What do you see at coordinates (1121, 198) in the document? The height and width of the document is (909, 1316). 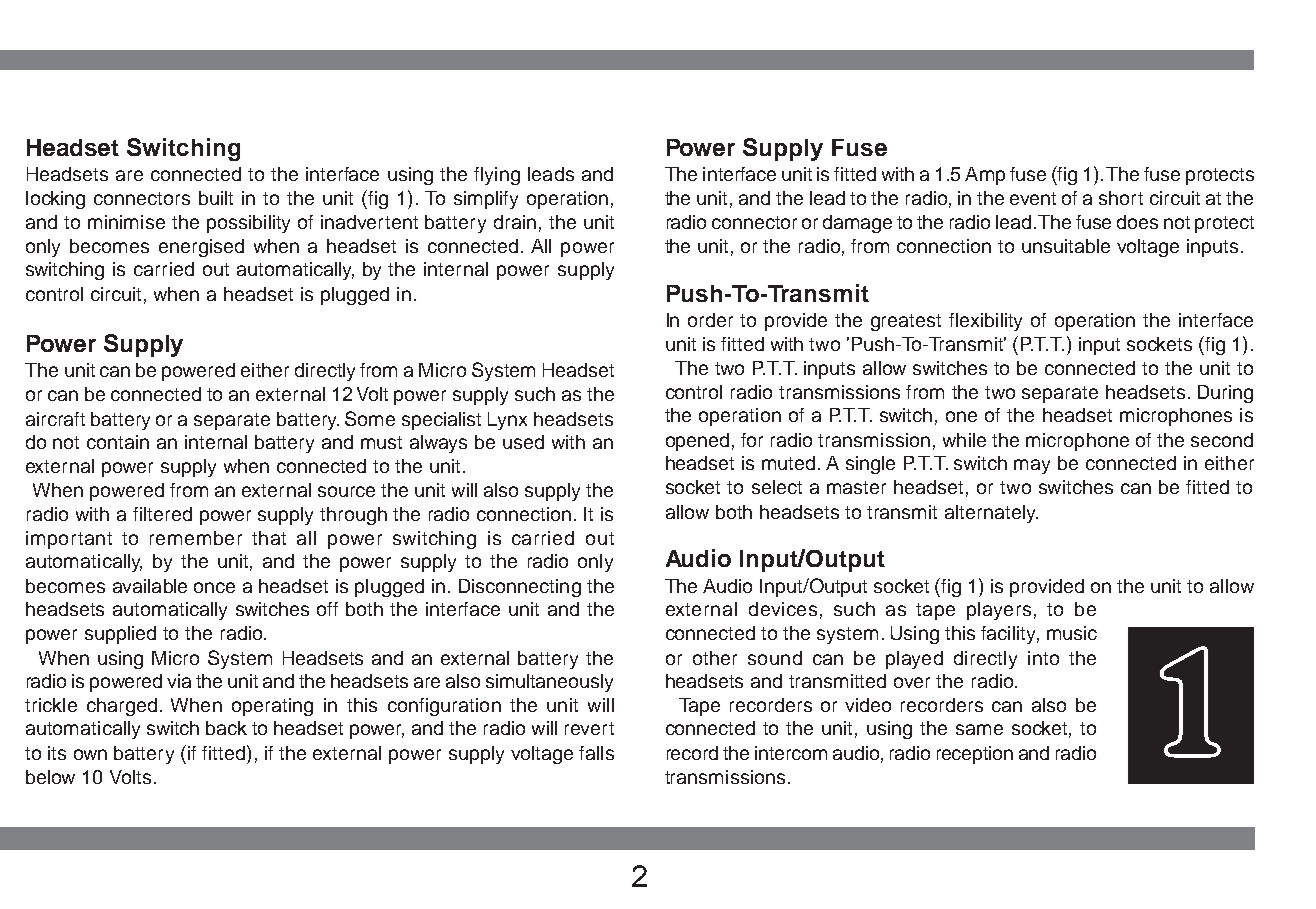 I see `short` at bounding box center [1121, 198].
